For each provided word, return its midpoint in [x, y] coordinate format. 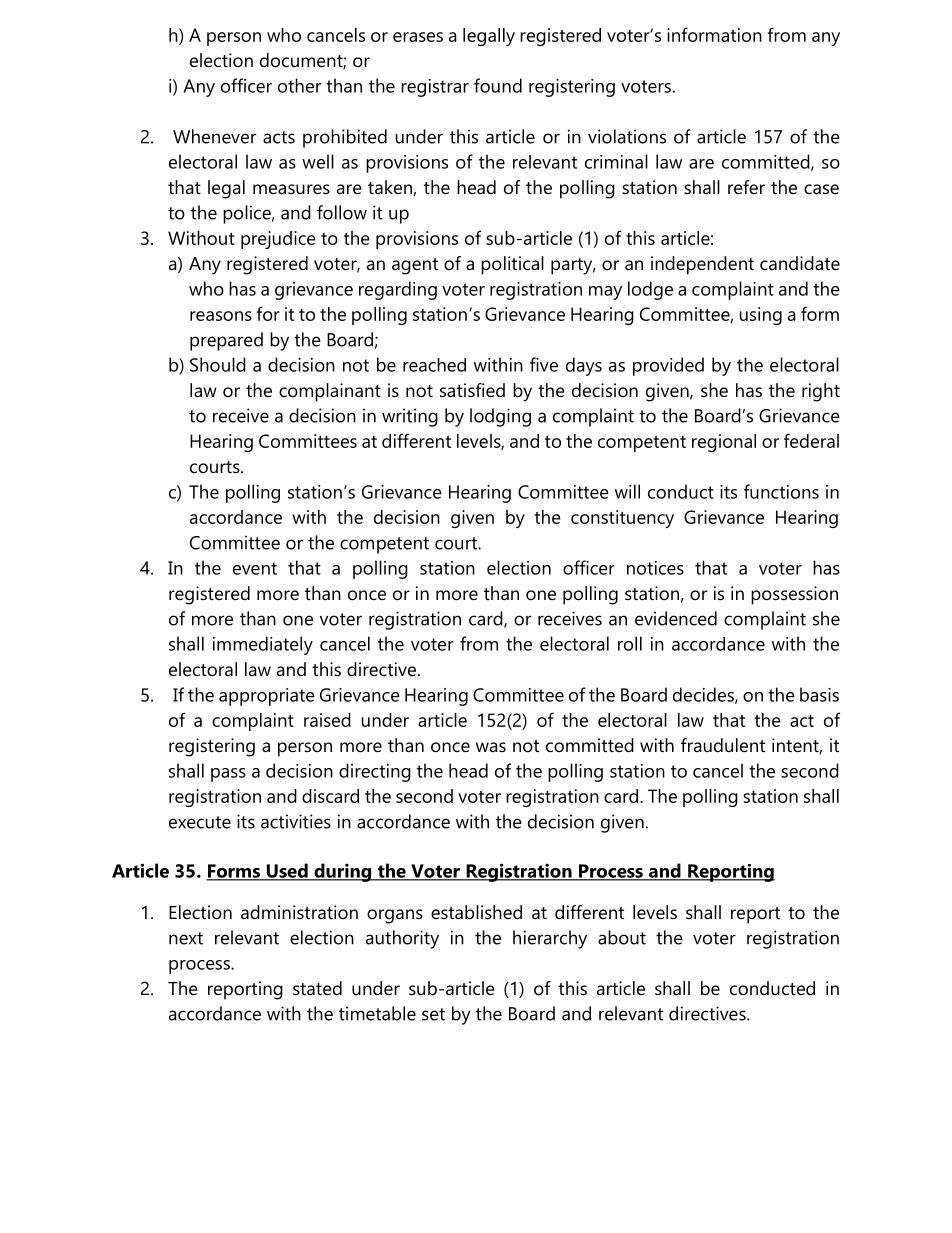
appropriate [267, 697]
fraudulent [723, 745]
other [299, 85]
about [622, 937]
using [761, 316]
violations [627, 136]
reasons [221, 316]
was [491, 747]
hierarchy [550, 939]
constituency [622, 519]
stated [317, 988]
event [255, 568]
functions [781, 491]
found [498, 85]
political [512, 265]
